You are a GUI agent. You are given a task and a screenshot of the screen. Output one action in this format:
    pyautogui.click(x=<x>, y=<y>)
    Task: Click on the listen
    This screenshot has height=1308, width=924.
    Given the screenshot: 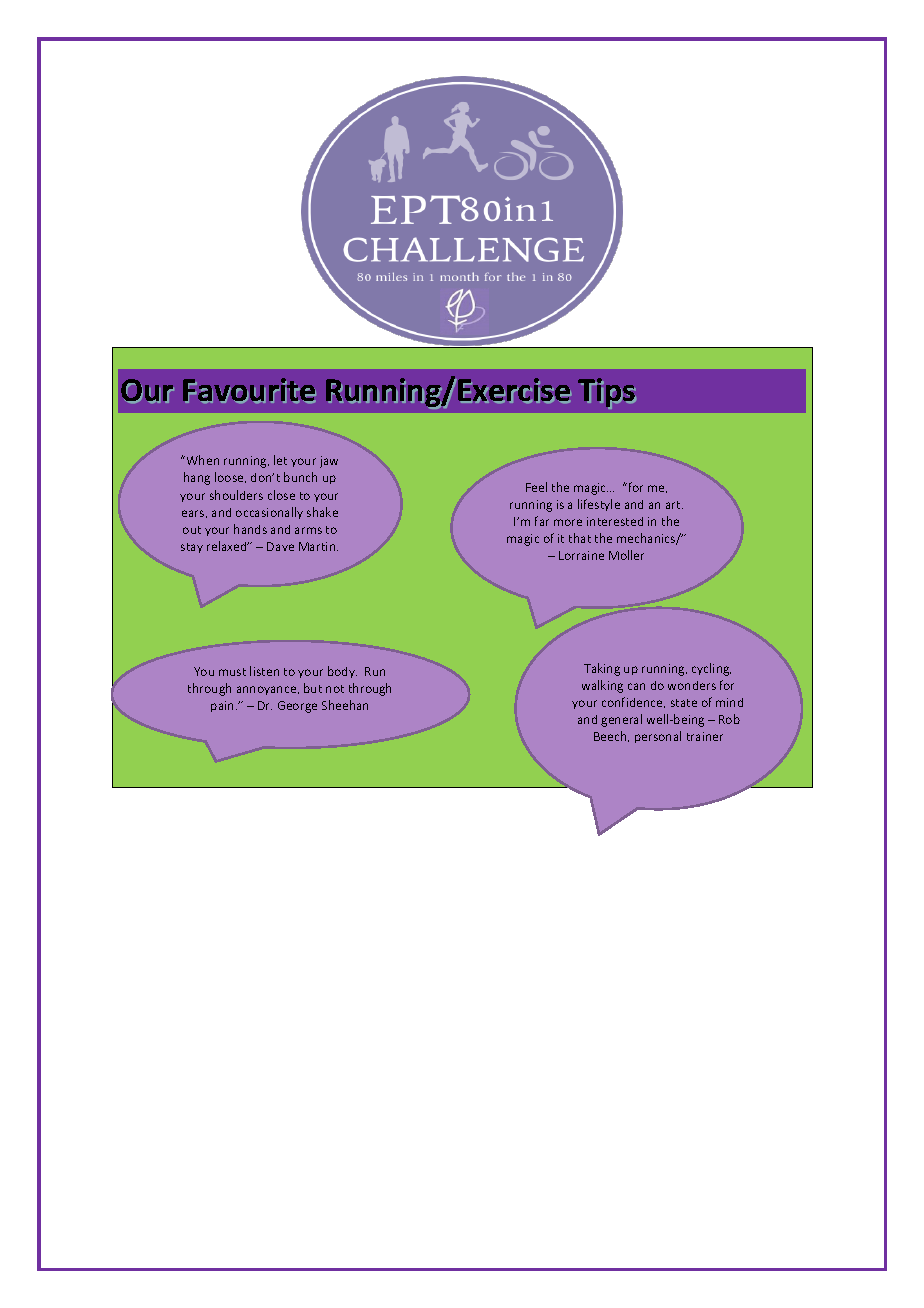 What is the action you would take?
    pyautogui.click(x=264, y=671)
